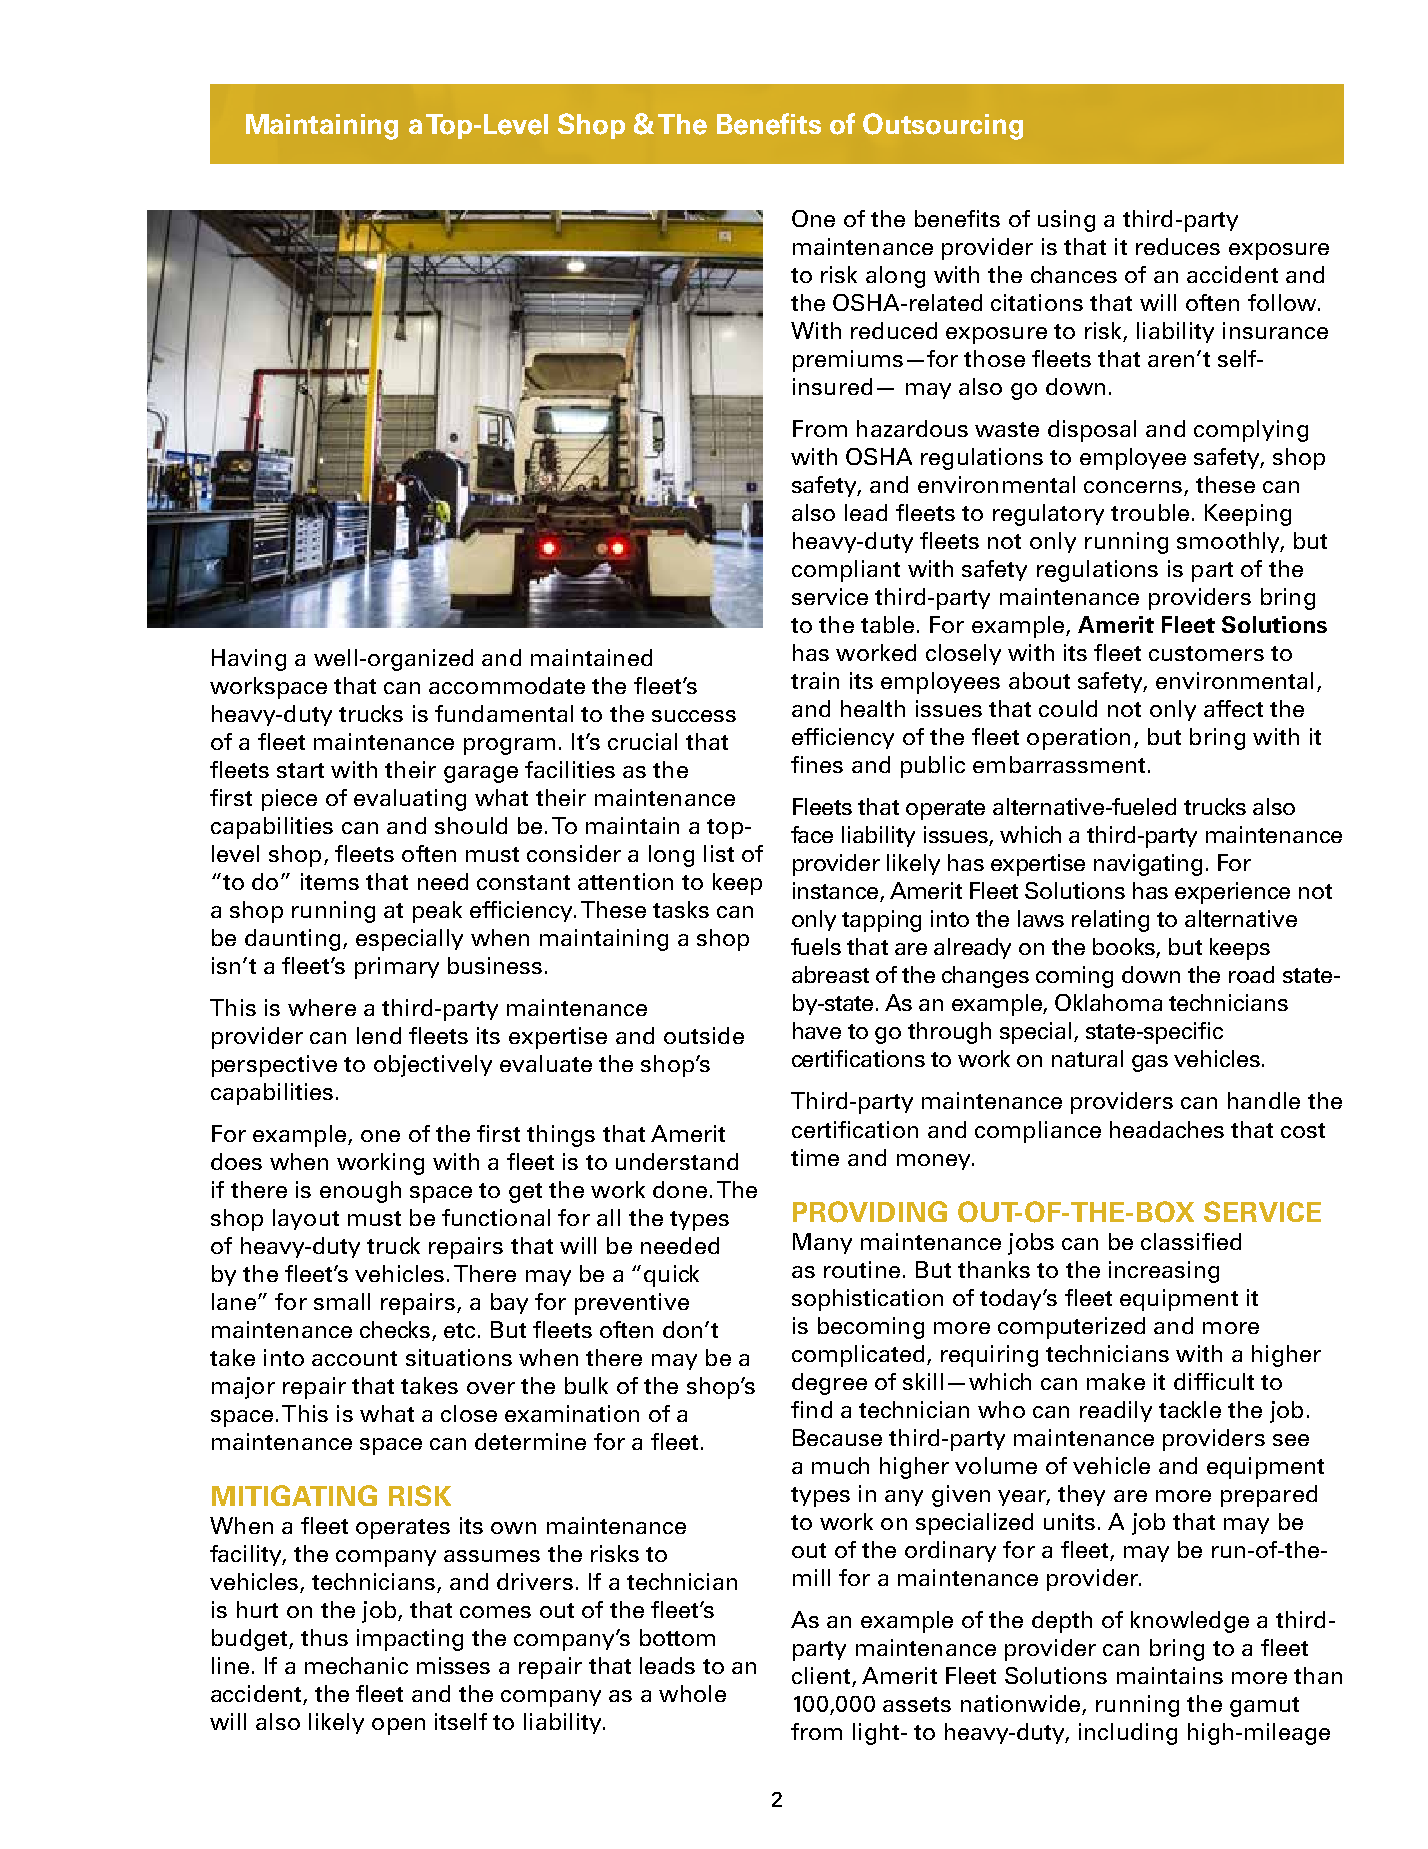 This screenshot has width=1428, height=1849. I want to click on evaluating, so click(410, 800).
